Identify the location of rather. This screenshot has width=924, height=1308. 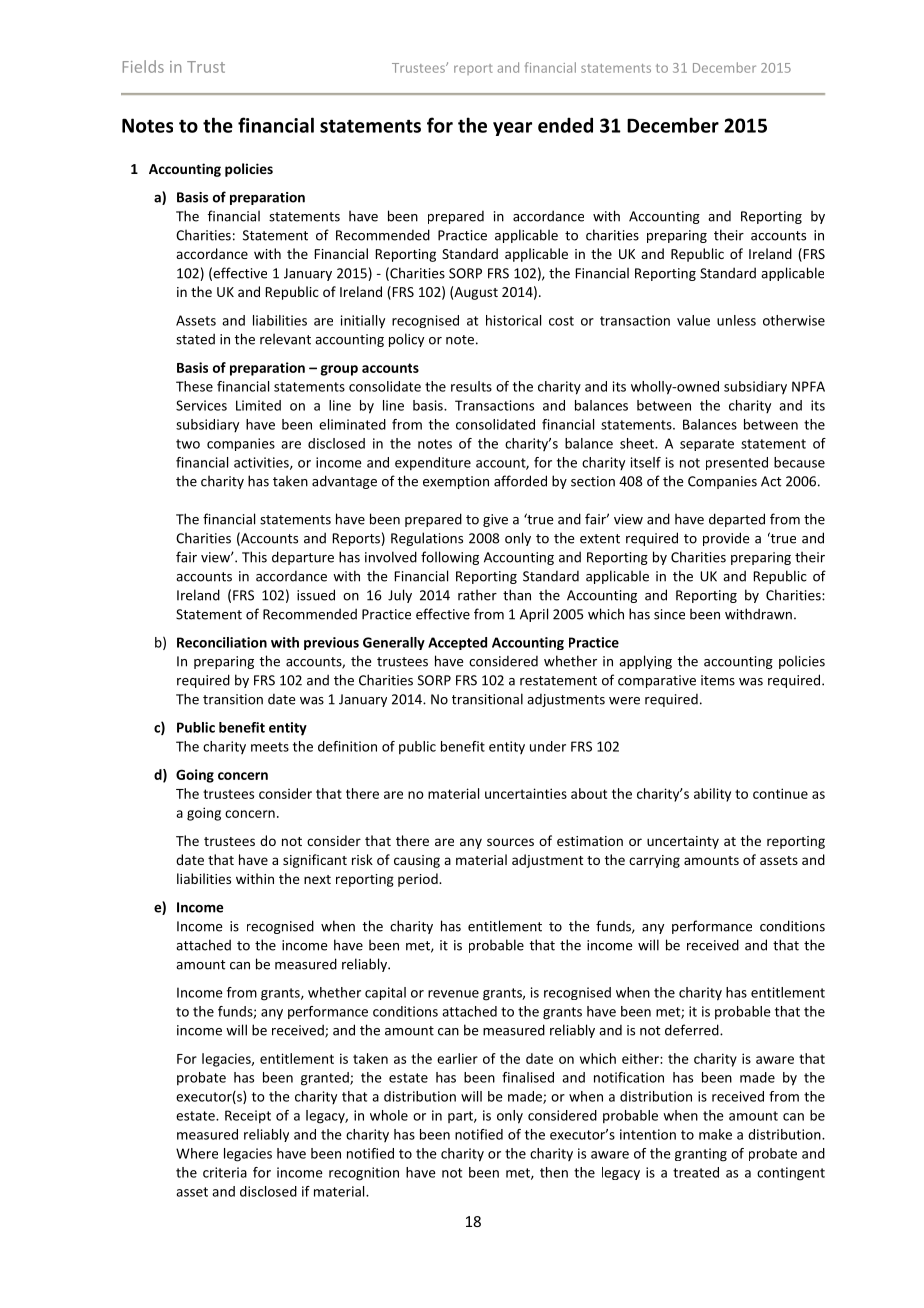
(477, 595).
